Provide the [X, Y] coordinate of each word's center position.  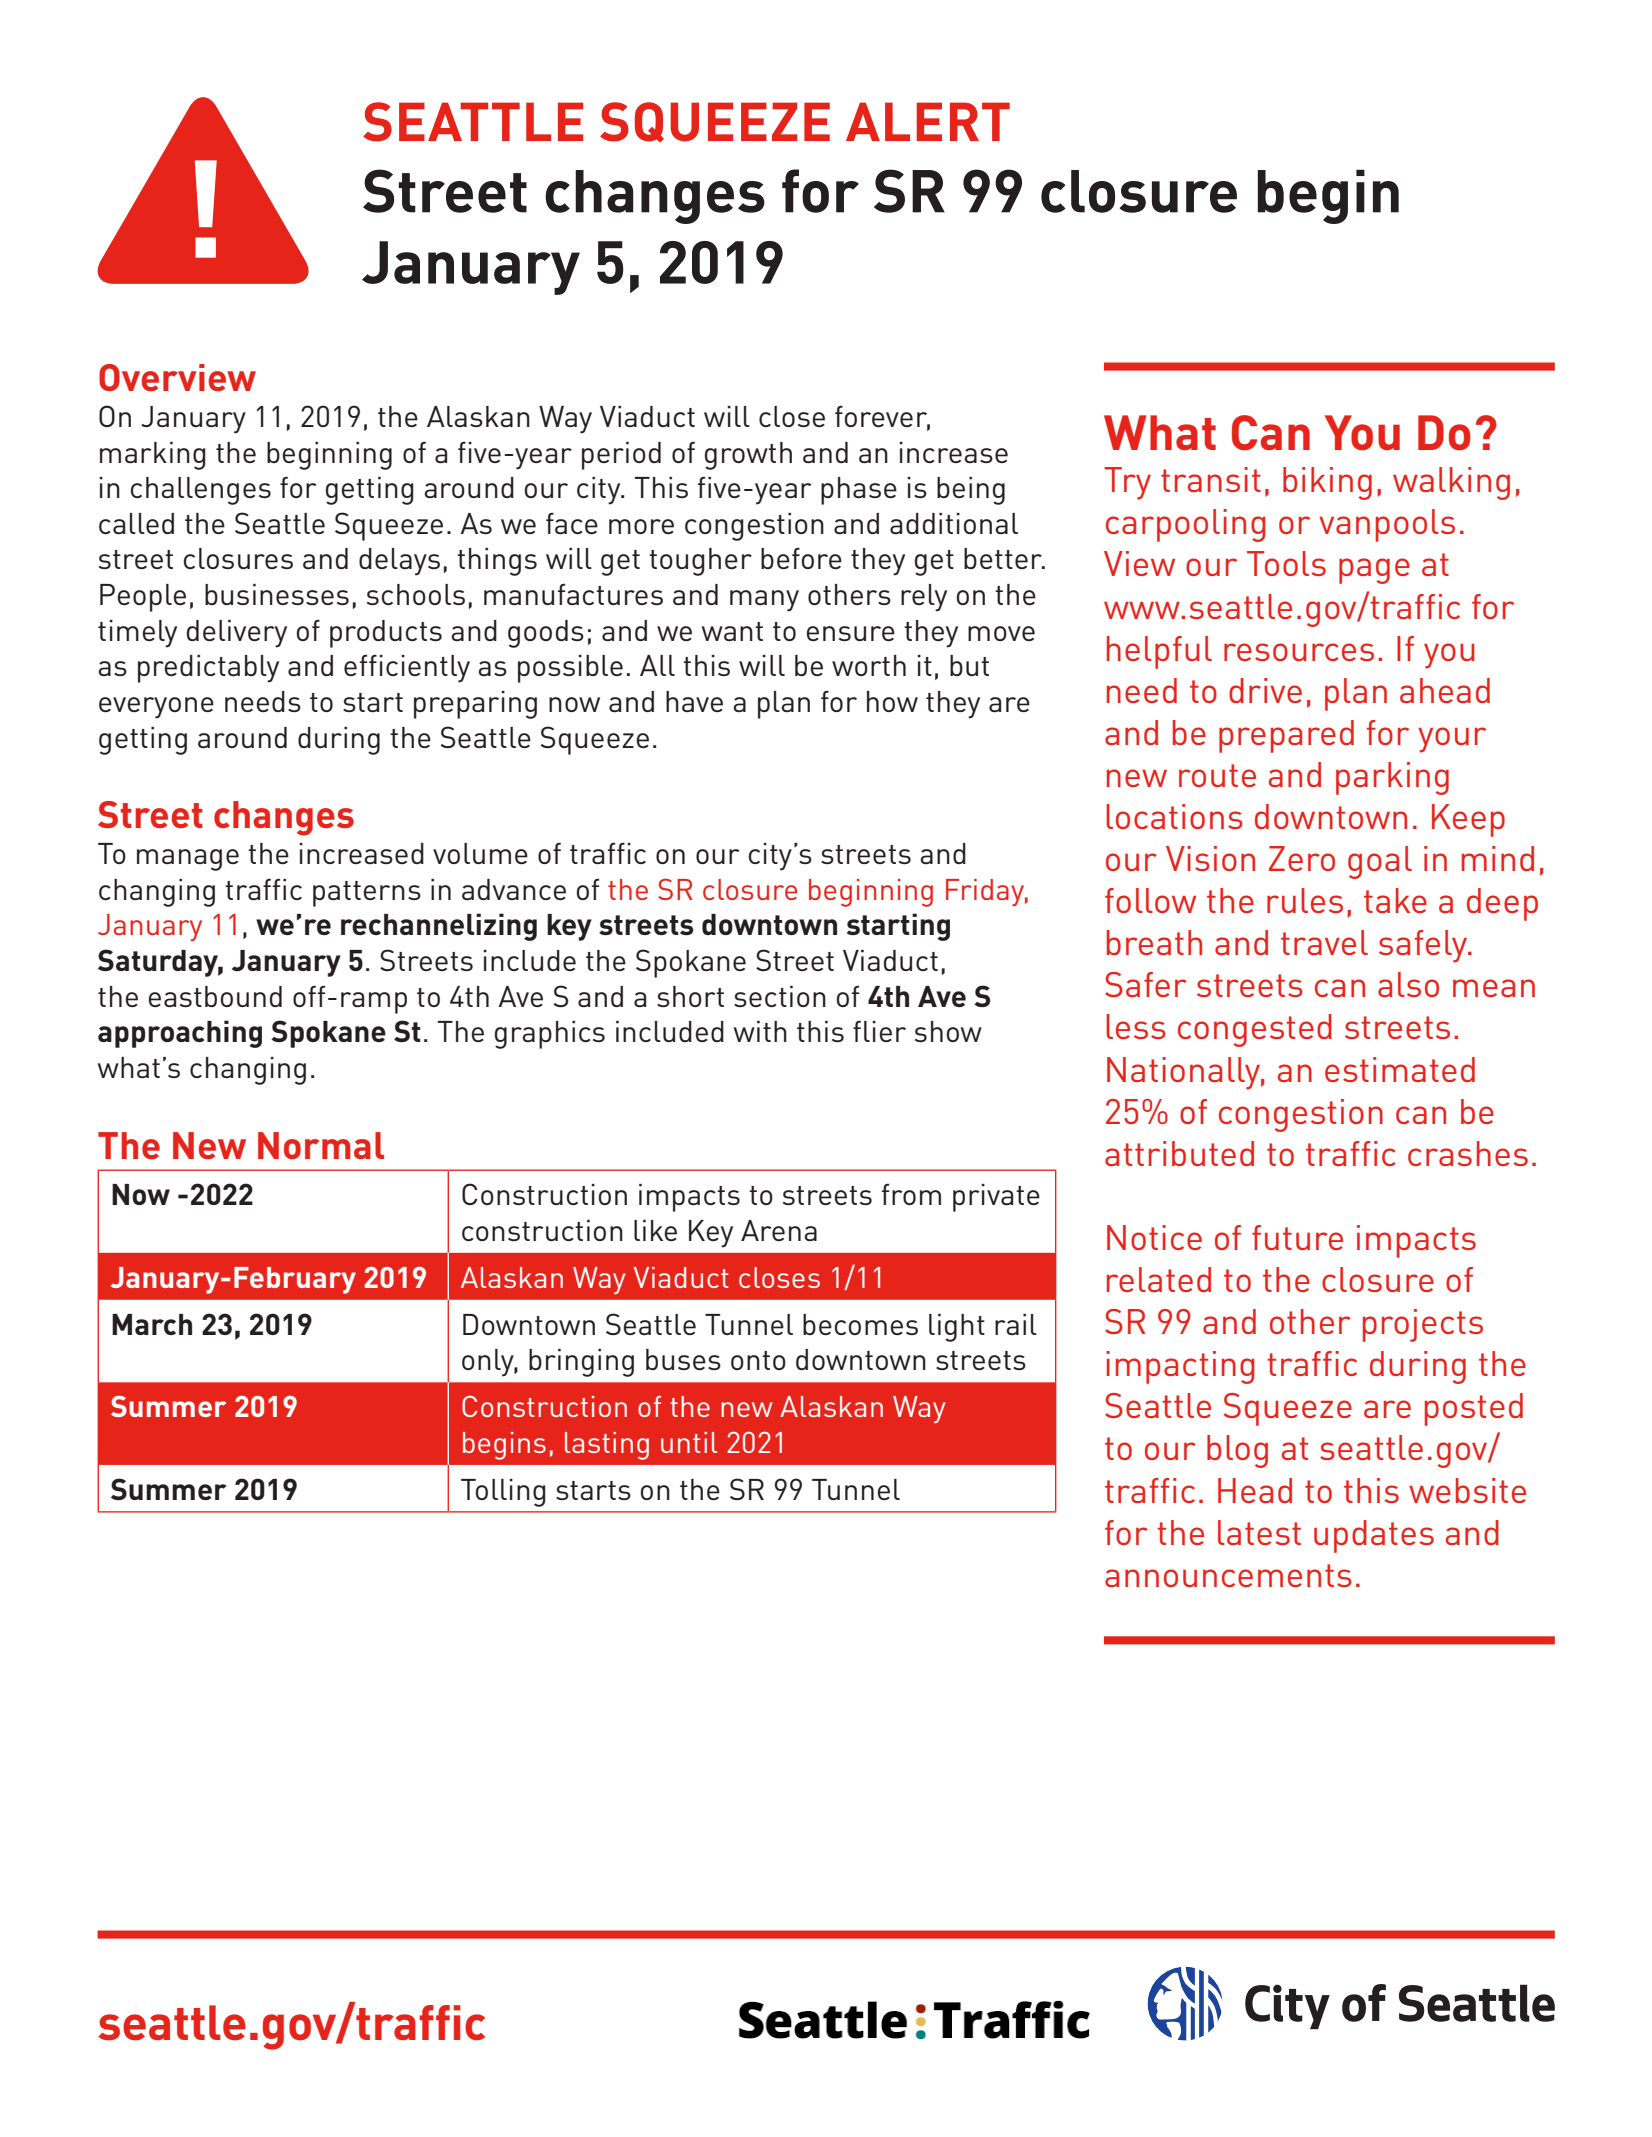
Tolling [503, 1493]
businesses [277, 594]
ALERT [928, 121]
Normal [321, 1145]
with [760, 1031]
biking [1327, 483]
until [689, 1442]
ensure [850, 633]
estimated [1400, 1069]
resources [1299, 652]
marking [153, 456]
